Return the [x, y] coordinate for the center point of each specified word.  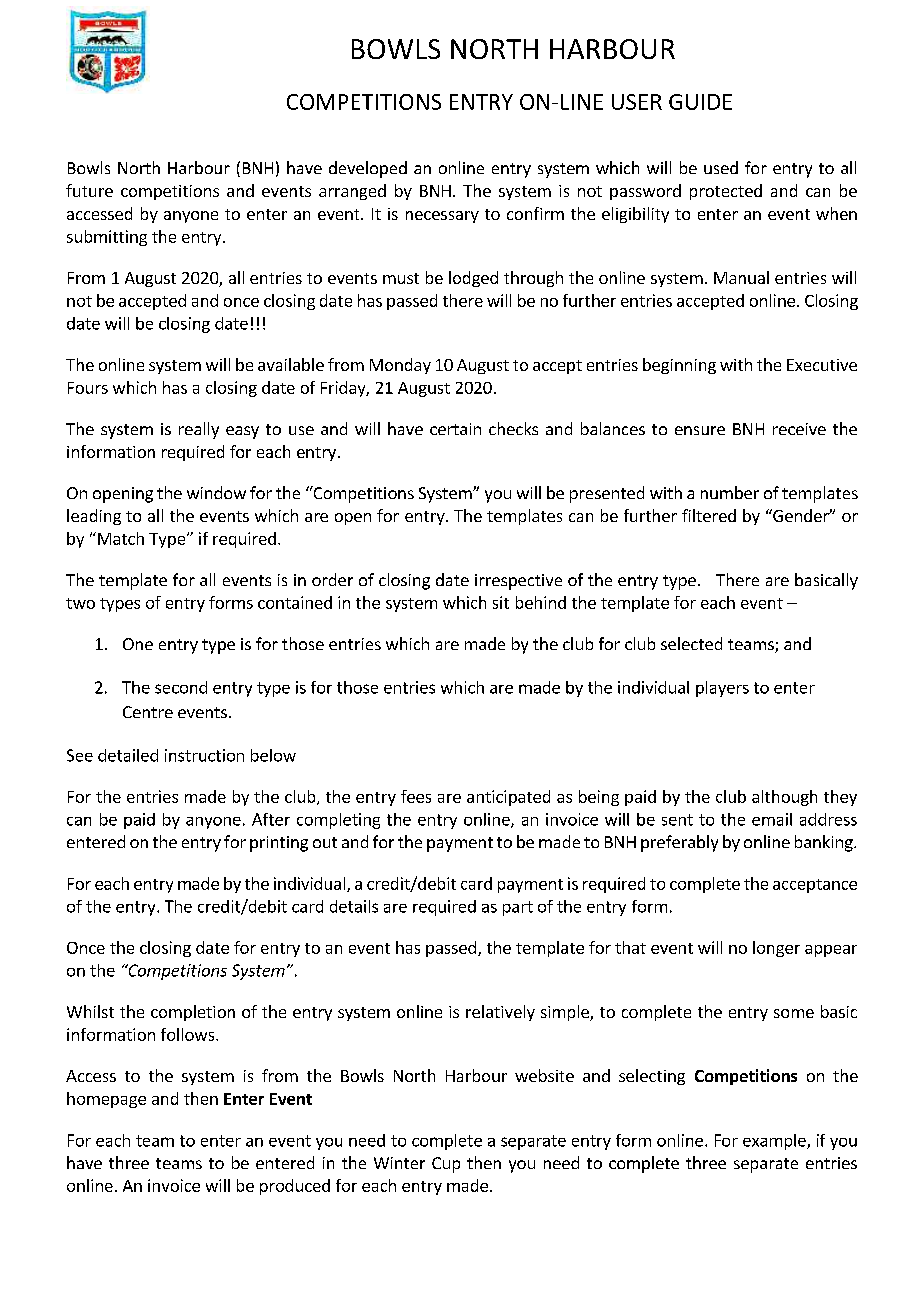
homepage [106, 1100]
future [89, 190]
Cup [446, 1165]
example [775, 1142]
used [721, 167]
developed [368, 169]
